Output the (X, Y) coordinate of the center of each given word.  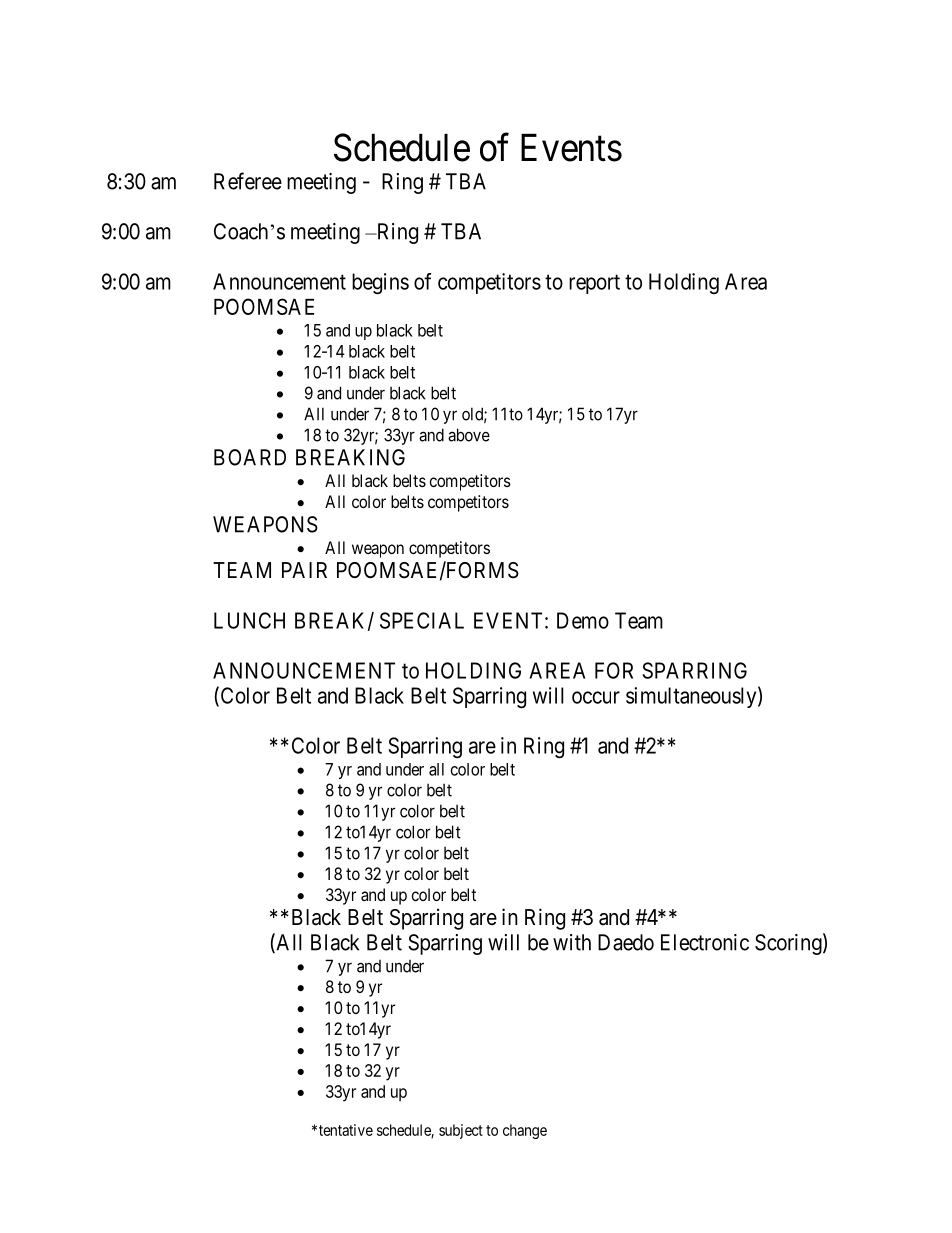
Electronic (705, 942)
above (469, 435)
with (572, 942)
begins (380, 283)
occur (596, 697)
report (594, 284)
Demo (583, 620)
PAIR (304, 570)
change (525, 1131)
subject (461, 1131)
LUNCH (249, 620)
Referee (248, 181)
